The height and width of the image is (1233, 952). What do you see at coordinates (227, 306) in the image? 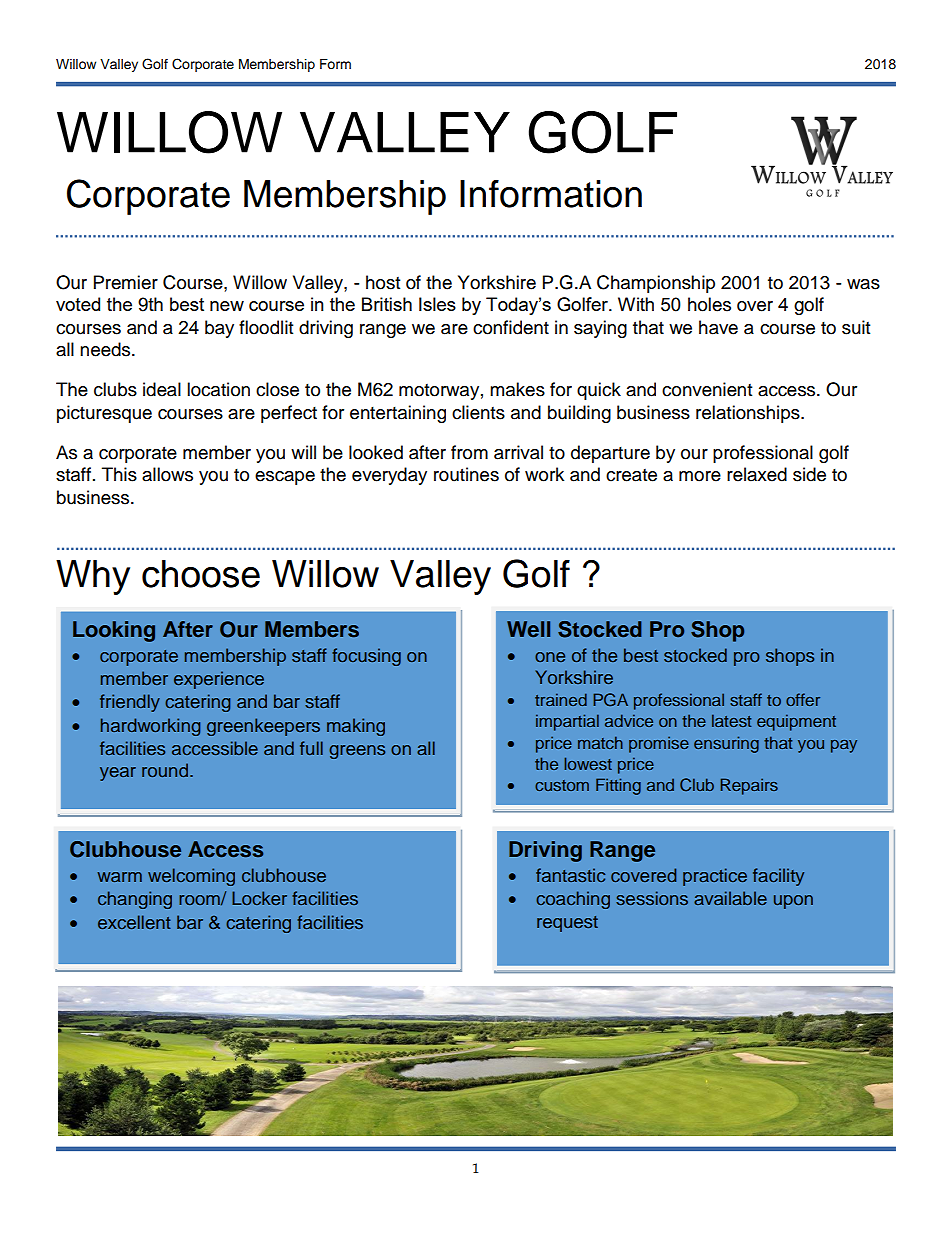
I see `new` at bounding box center [227, 306].
